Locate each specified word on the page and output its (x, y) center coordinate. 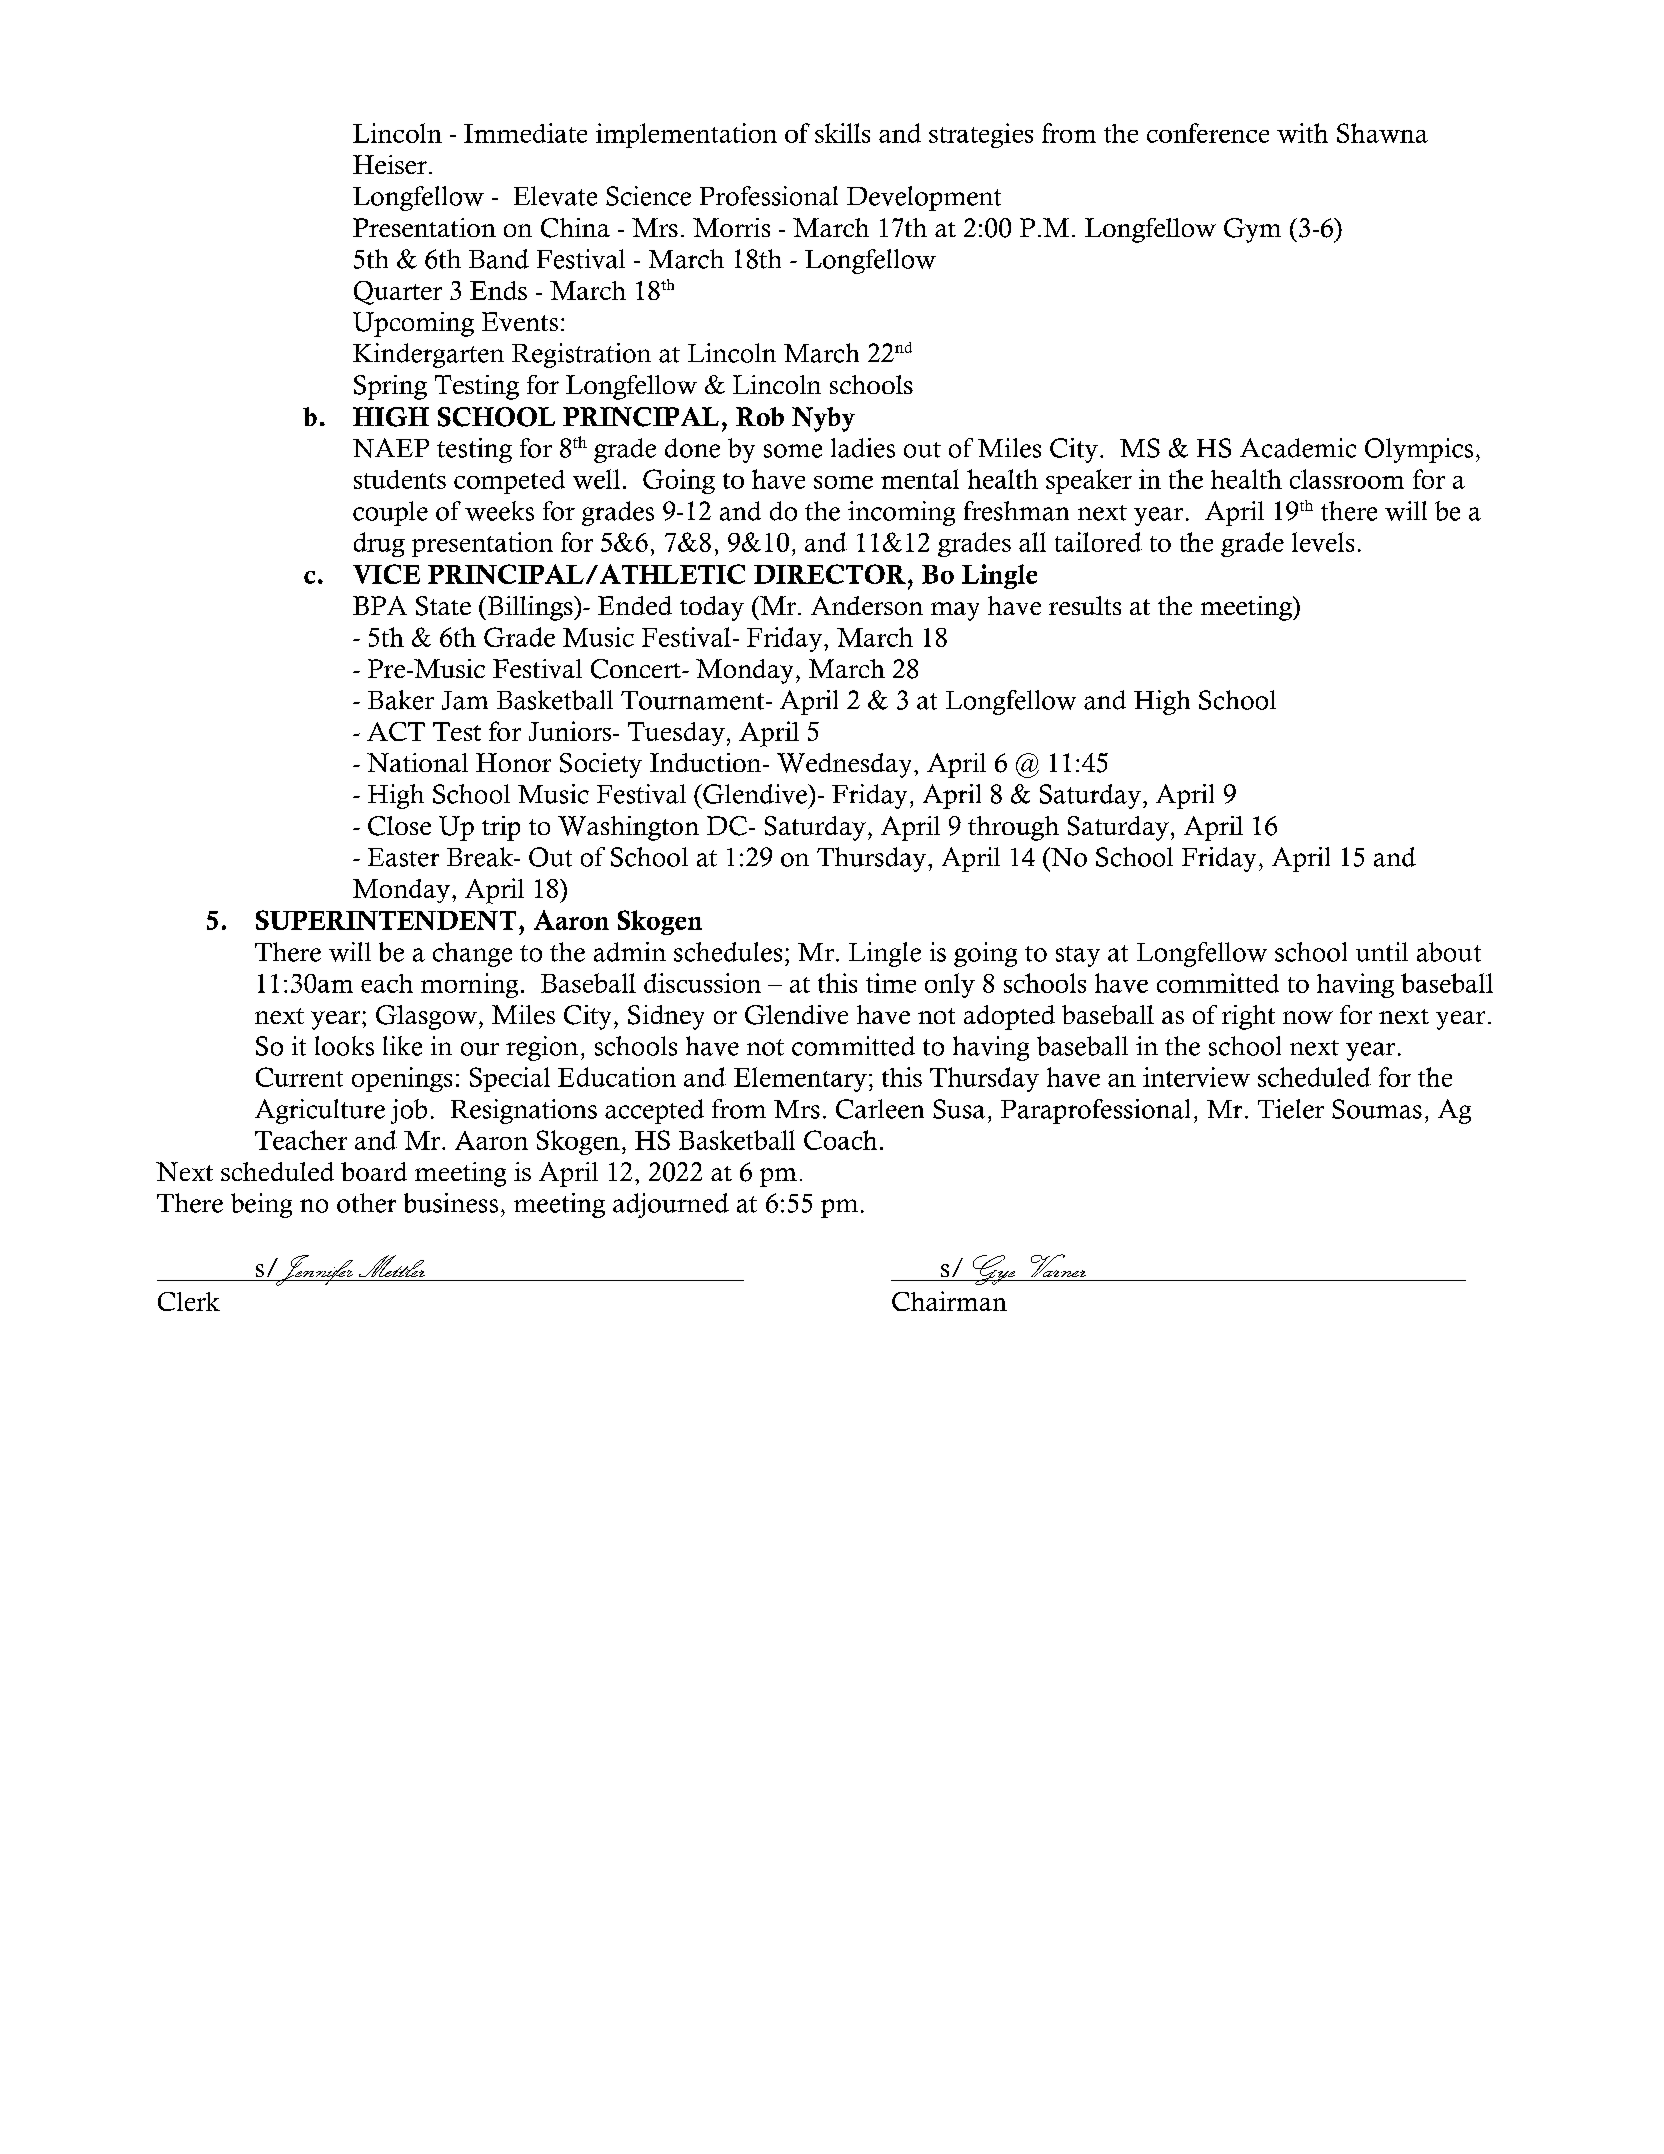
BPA (380, 605)
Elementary (800, 1079)
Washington (628, 828)
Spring (390, 387)
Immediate (525, 133)
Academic (1298, 448)
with (1302, 133)
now (1308, 1017)
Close (399, 826)
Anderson (867, 605)
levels (1323, 542)
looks (344, 1046)
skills (842, 133)
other (366, 1203)
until (1382, 952)
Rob (760, 416)
